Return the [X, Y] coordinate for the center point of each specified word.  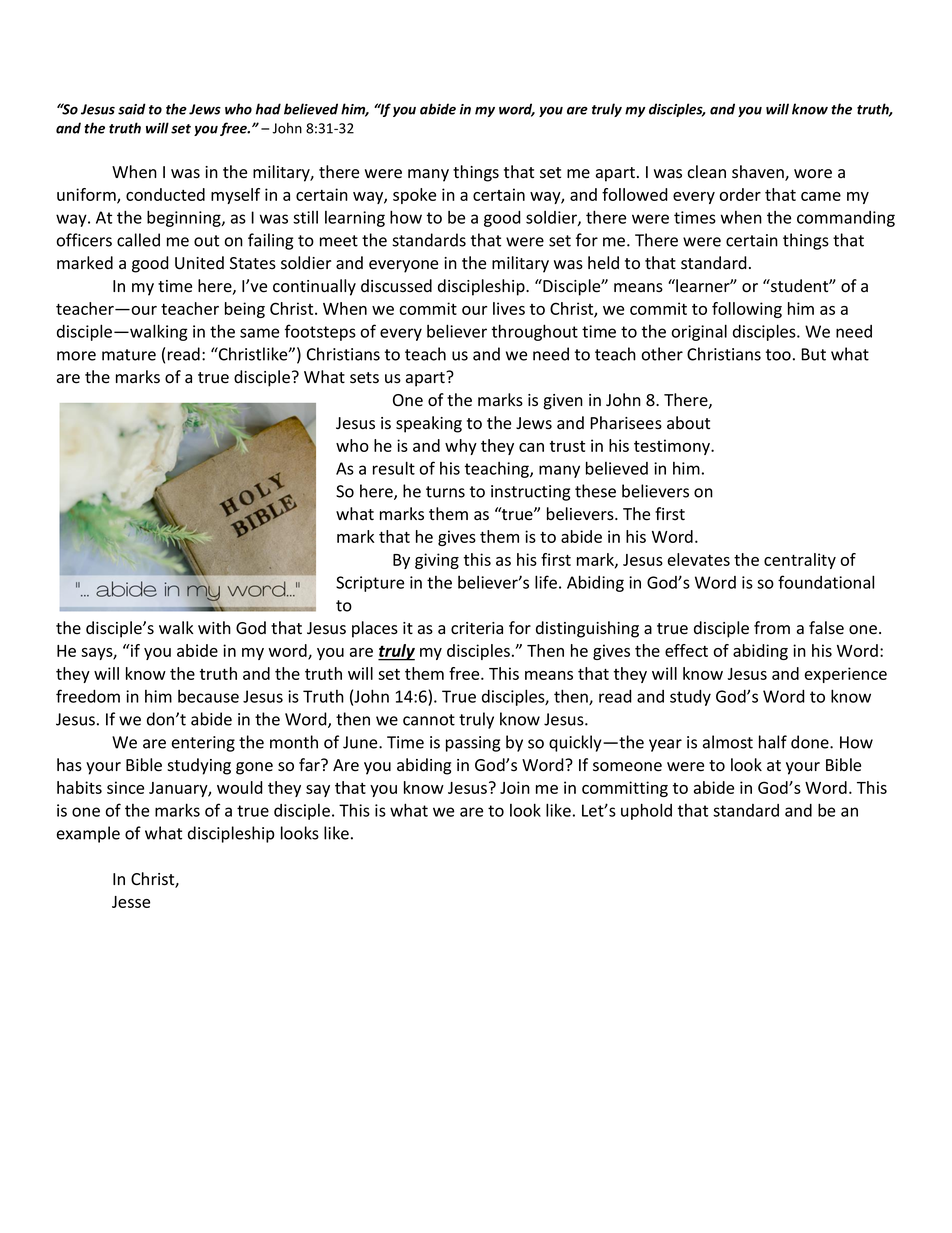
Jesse [131, 902]
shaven [759, 173]
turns [445, 492]
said [132, 109]
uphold [646, 811]
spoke [414, 196]
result [394, 468]
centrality [800, 561]
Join [515, 787]
